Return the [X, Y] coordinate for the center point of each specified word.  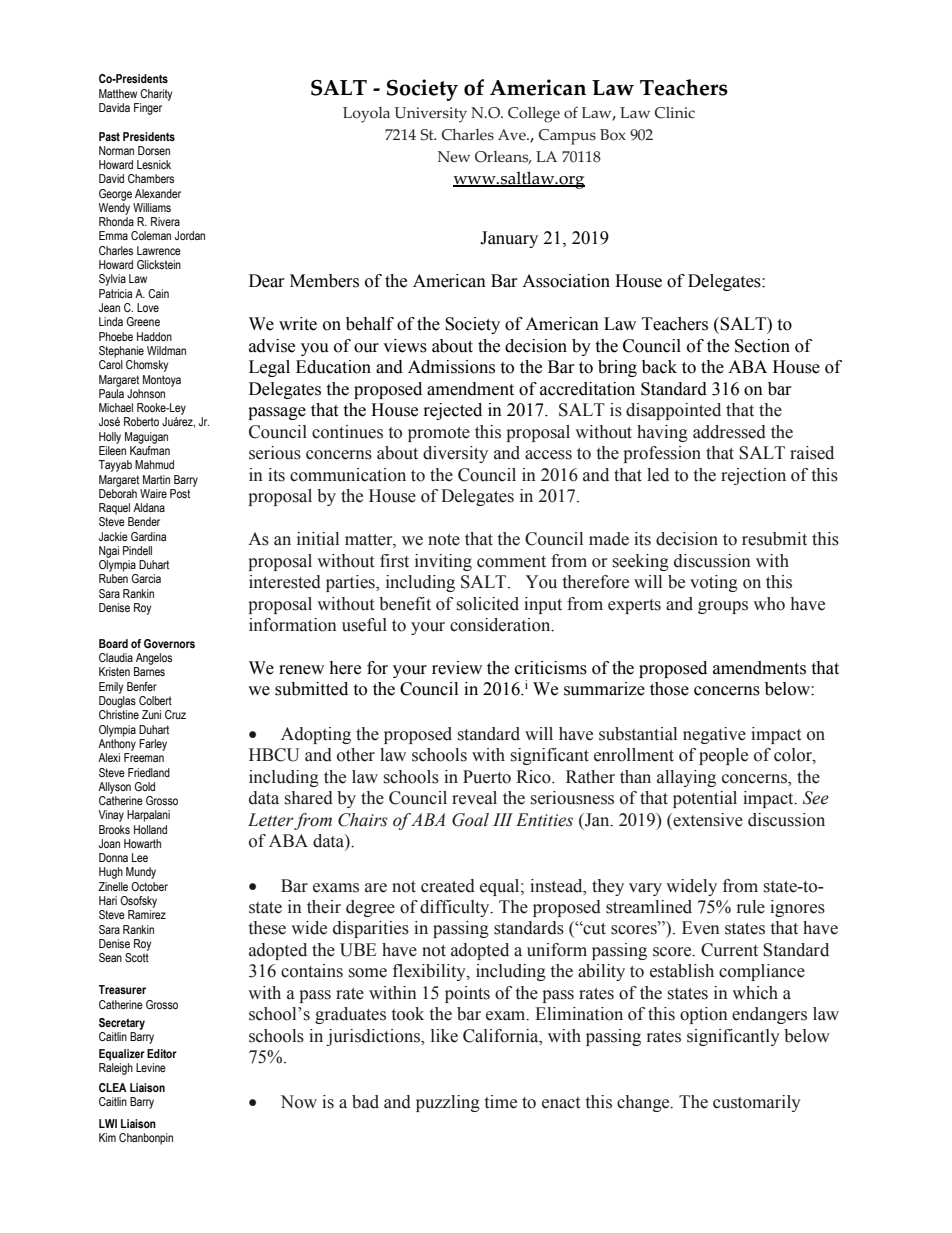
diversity [455, 454]
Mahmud [154, 464]
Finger [148, 109]
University [430, 115]
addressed [729, 432]
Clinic [674, 113]
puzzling [448, 1103]
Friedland [149, 772]
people [723, 756]
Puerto [487, 777]
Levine [151, 1067]
